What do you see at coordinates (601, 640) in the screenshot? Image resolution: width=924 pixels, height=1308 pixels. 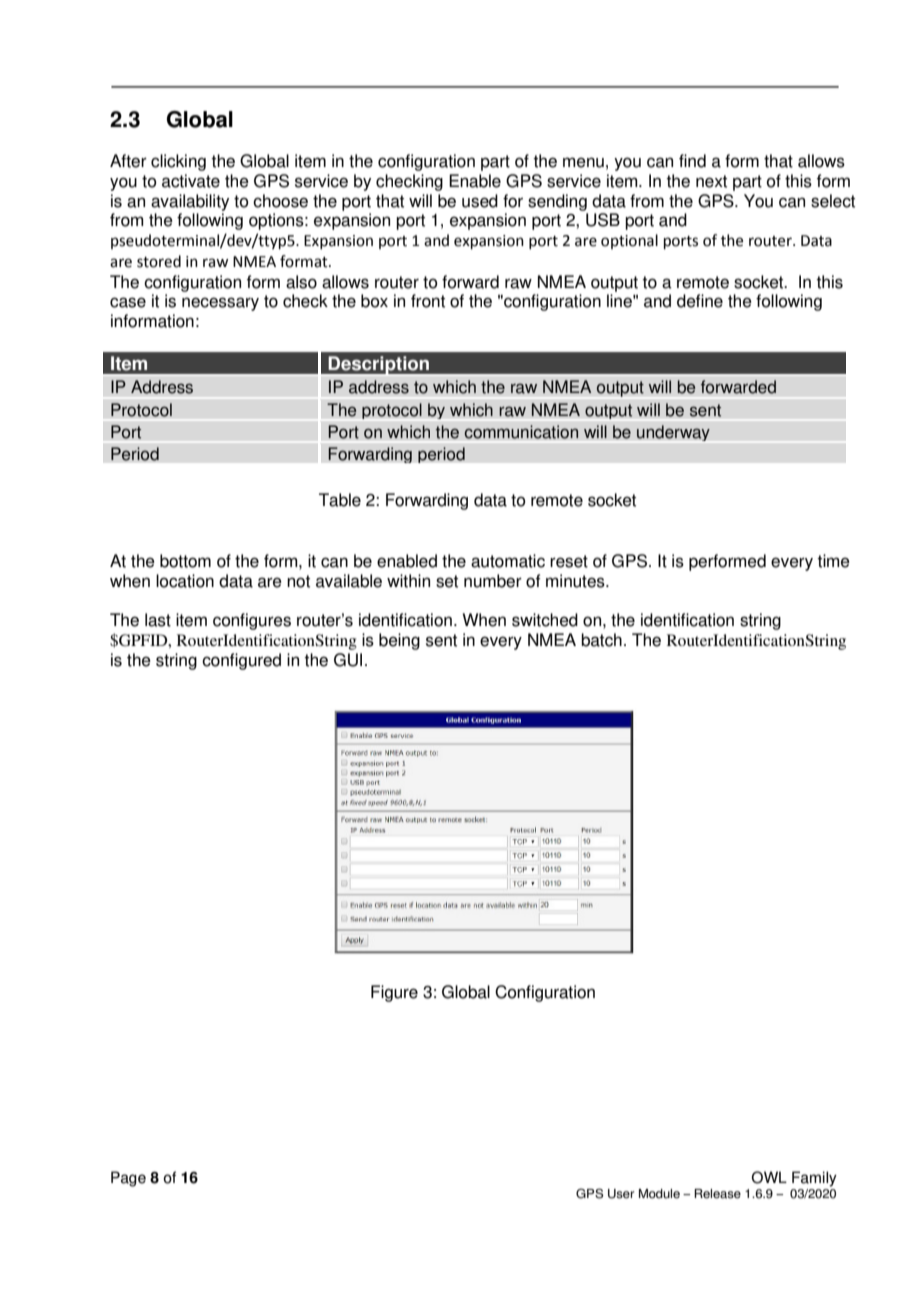 I see `batch` at bounding box center [601, 640].
